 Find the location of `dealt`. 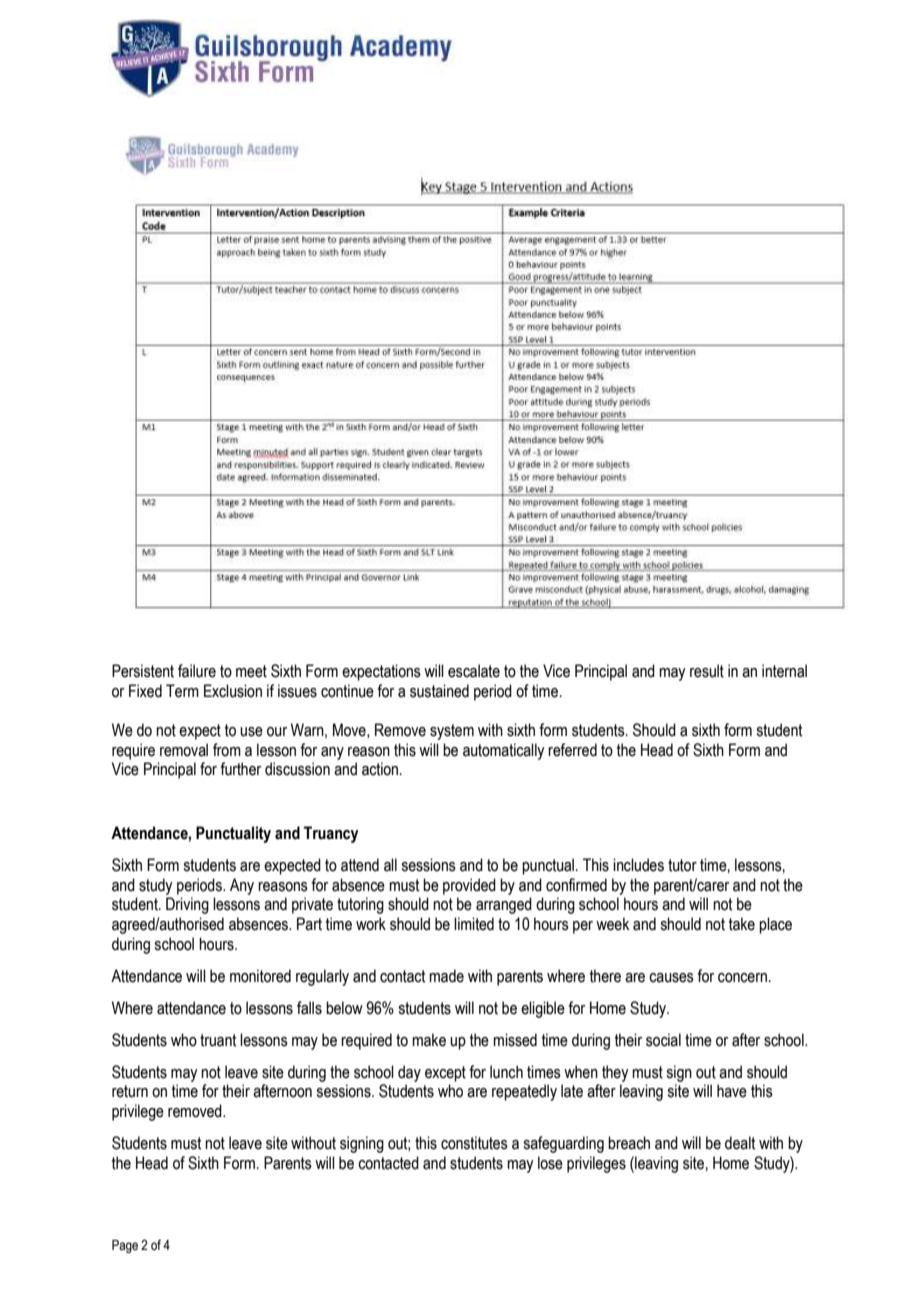

dealt is located at coordinates (740, 1143).
